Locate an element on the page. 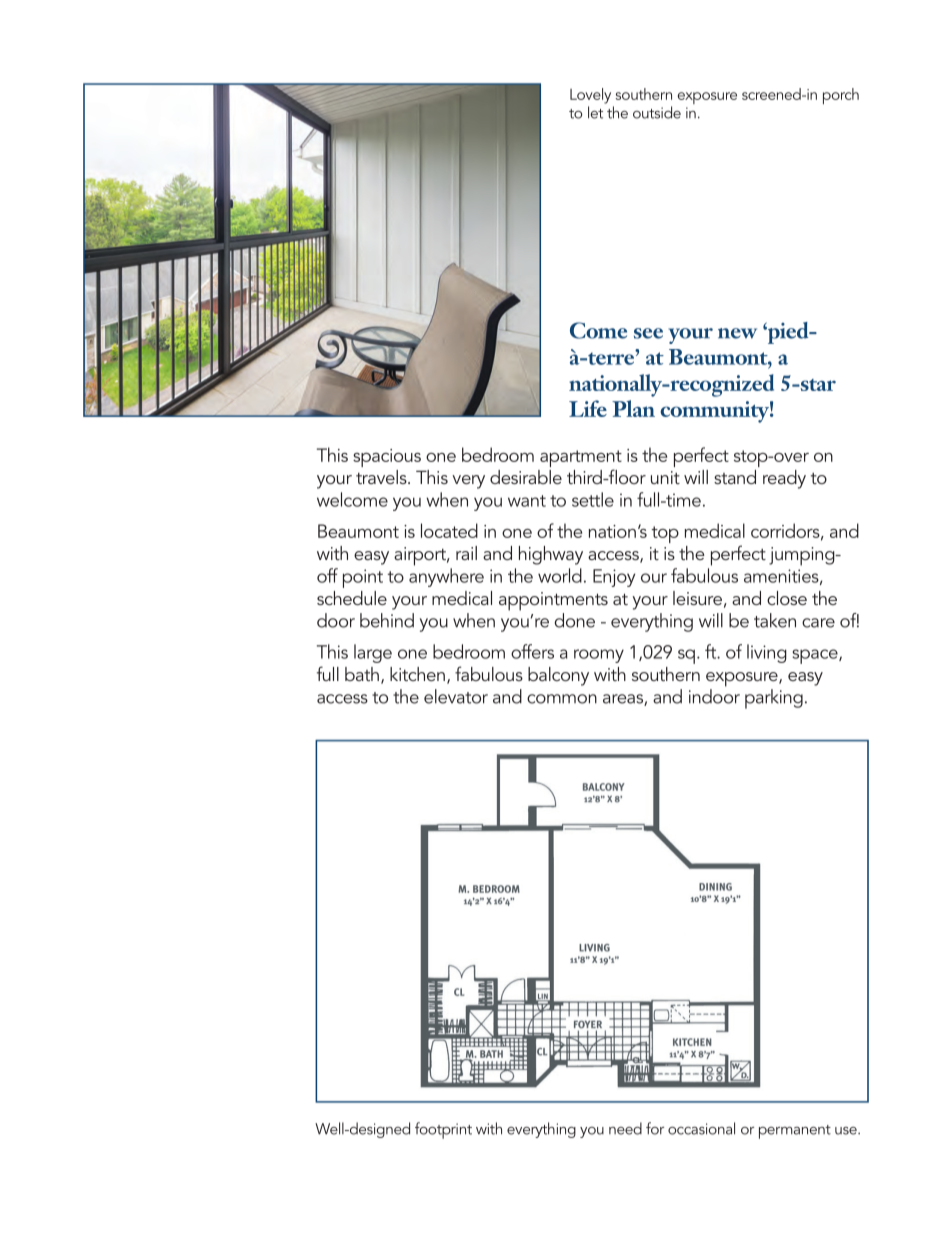 The image size is (952, 1233). behind is located at coordinates (387, 620).
